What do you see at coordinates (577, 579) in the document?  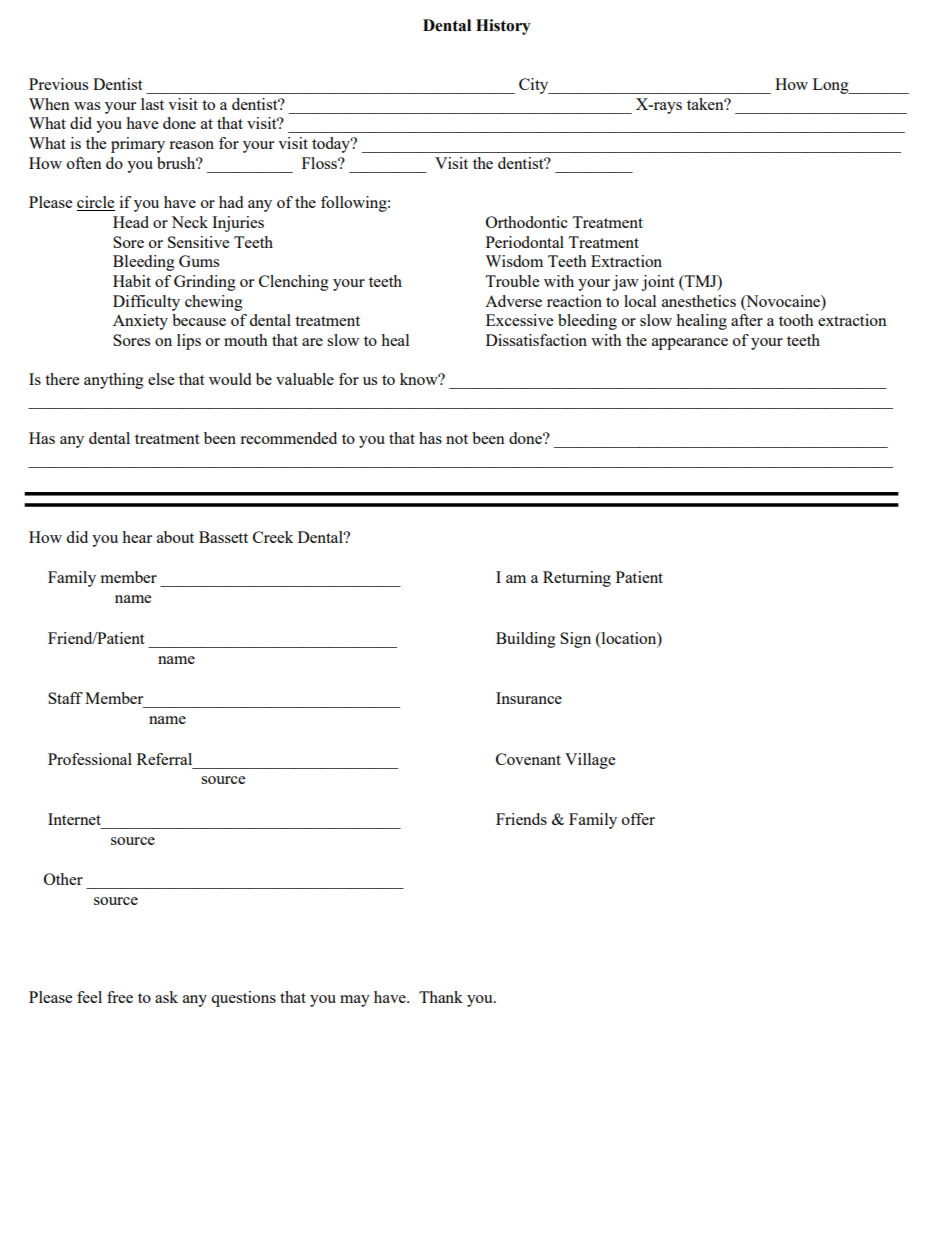 I see `Returning` at bounding box center [577, 579].
